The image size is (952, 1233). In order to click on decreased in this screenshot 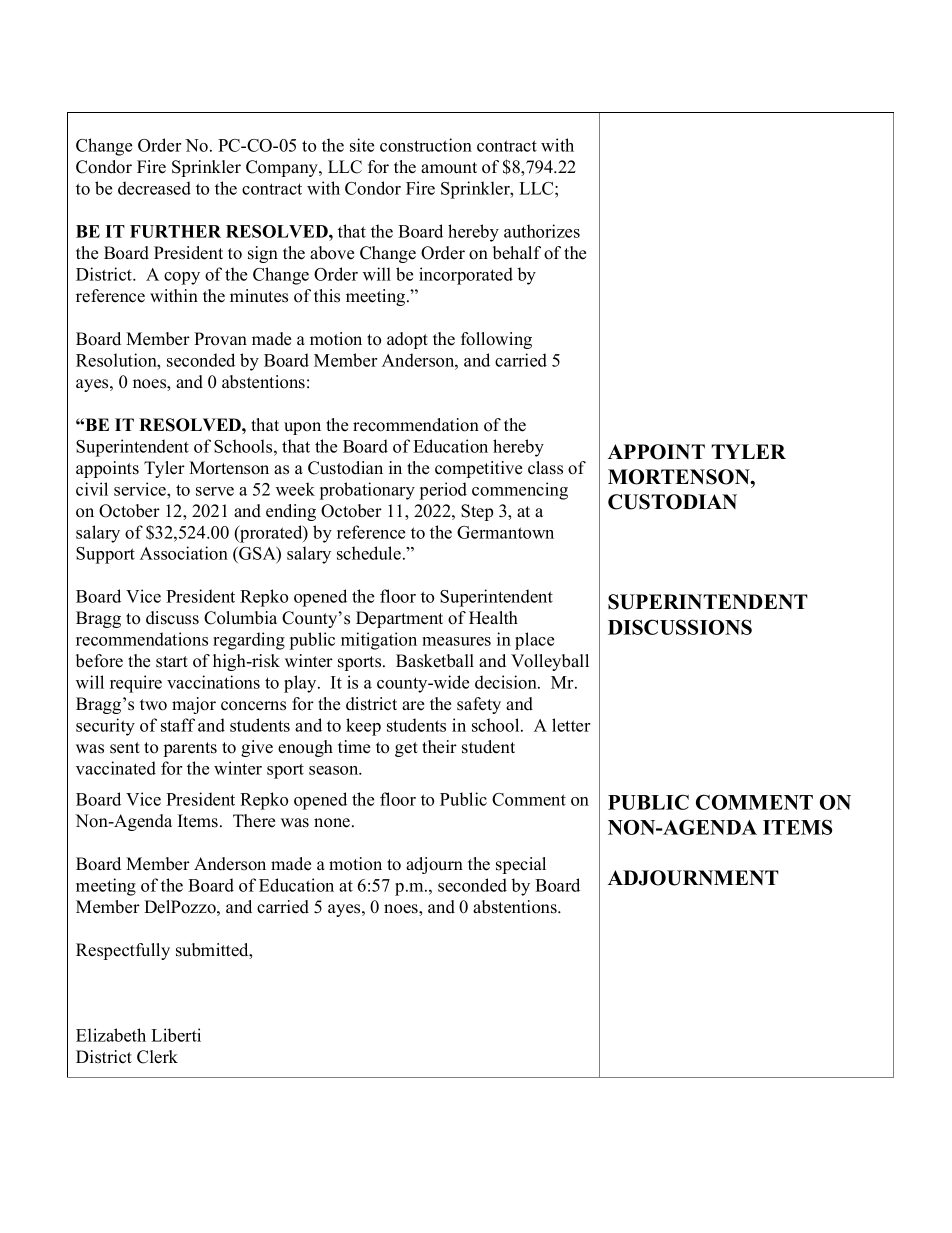, I will do `click(154, 188)`.
